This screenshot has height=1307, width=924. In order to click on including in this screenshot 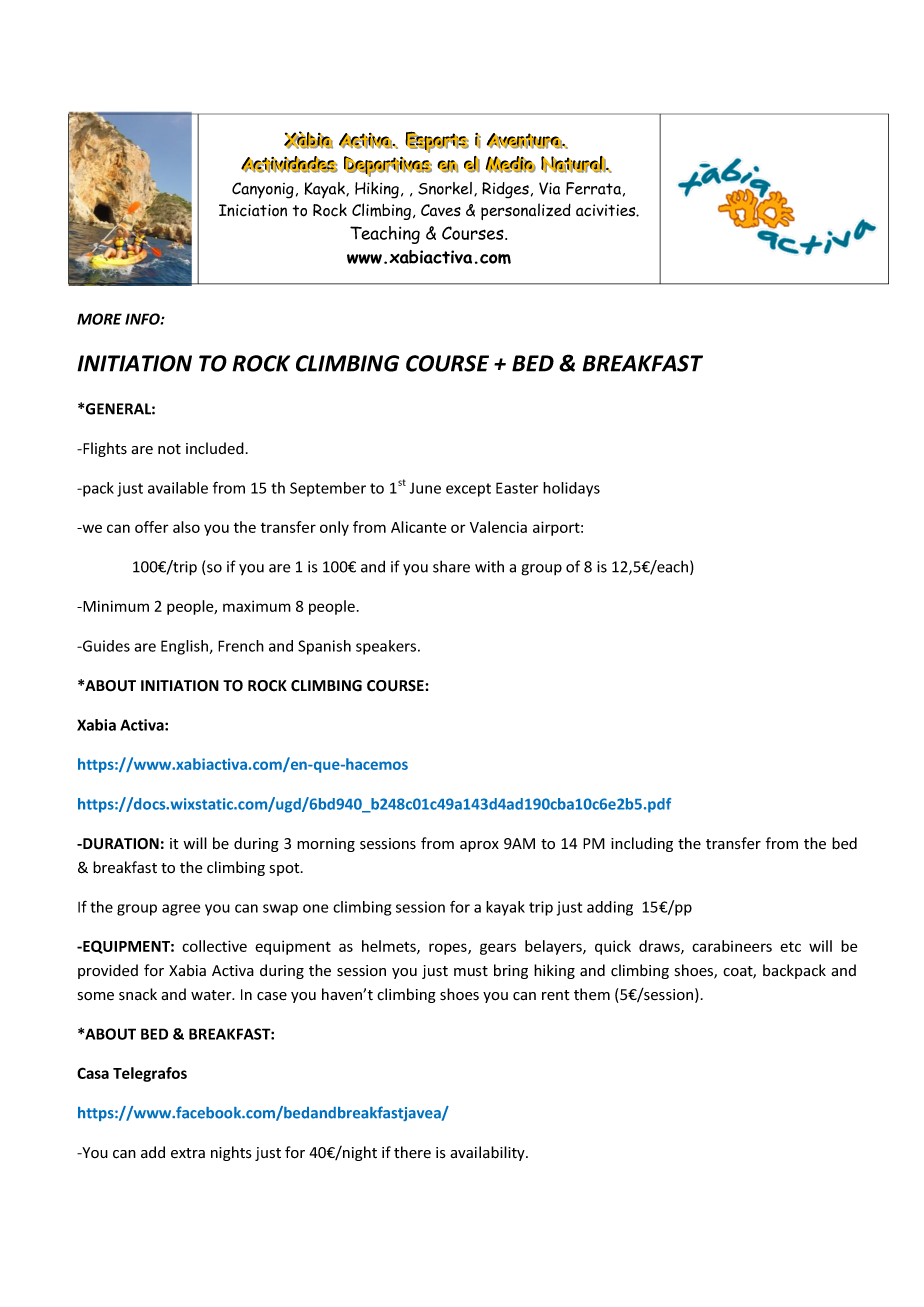, I will do `click(642, 844)`.
